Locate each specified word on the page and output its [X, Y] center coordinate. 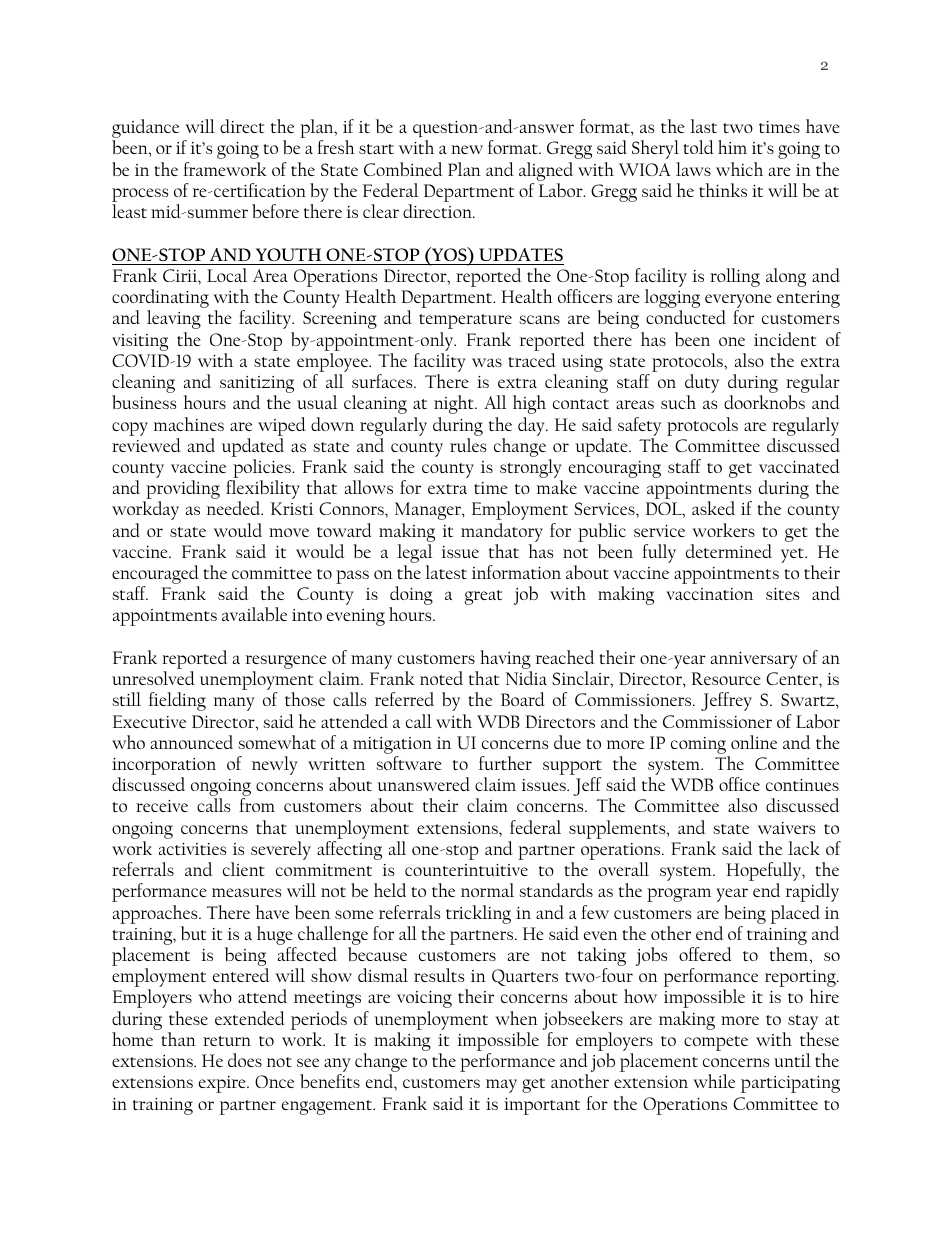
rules [468, 445]
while [714, 1081]
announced [192, 742]
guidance [145, 130]
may [501, 1086]
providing [182, 491]
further [505, 763]
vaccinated [799, 466]
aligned [546, 171]
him [732, 147]
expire [223, 1084]
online [754, 742]
